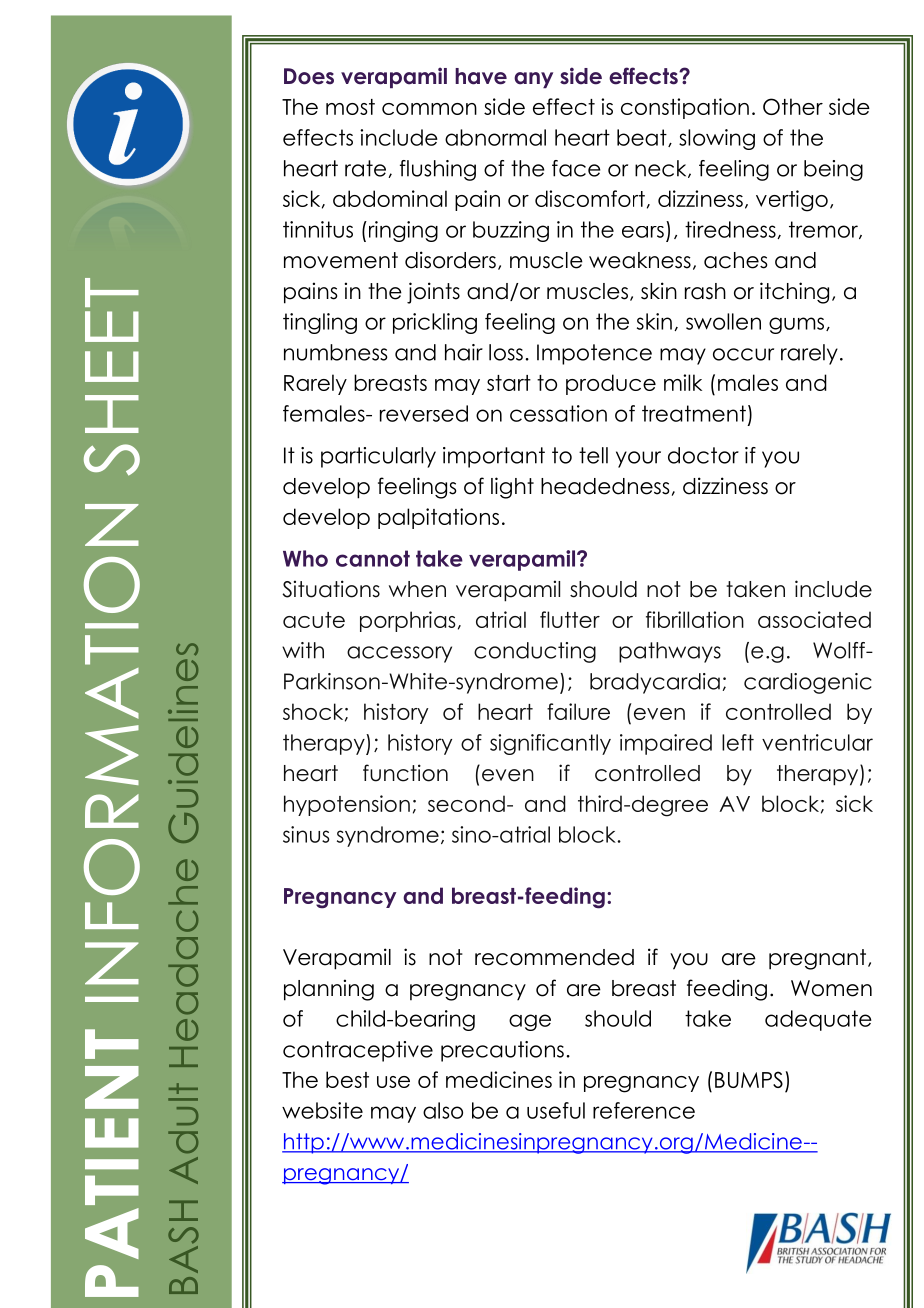  I want to click on function, so click(405, 773).
